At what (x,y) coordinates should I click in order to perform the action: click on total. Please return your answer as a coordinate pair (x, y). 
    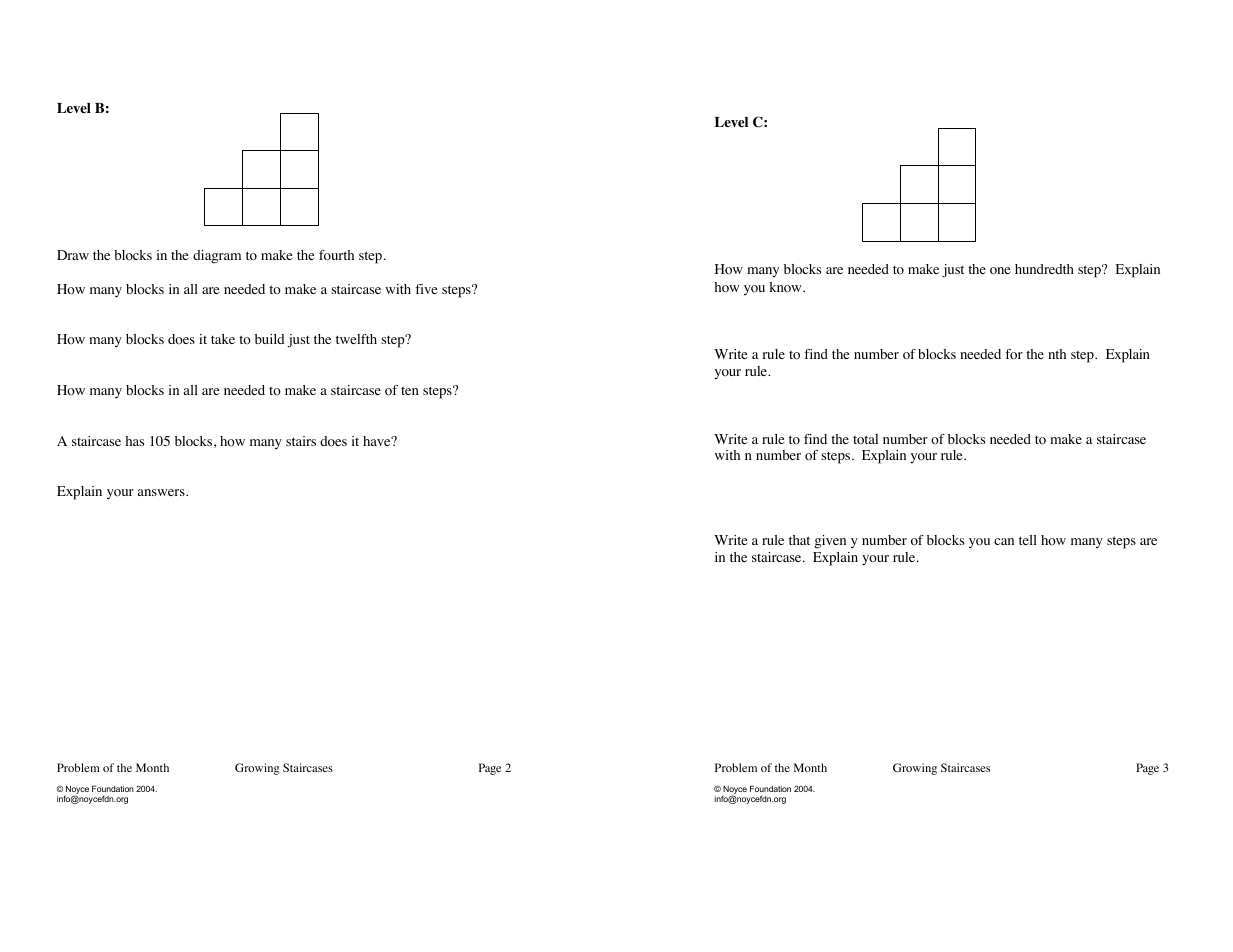
    Looking at the image, I should click on (865, 439).
